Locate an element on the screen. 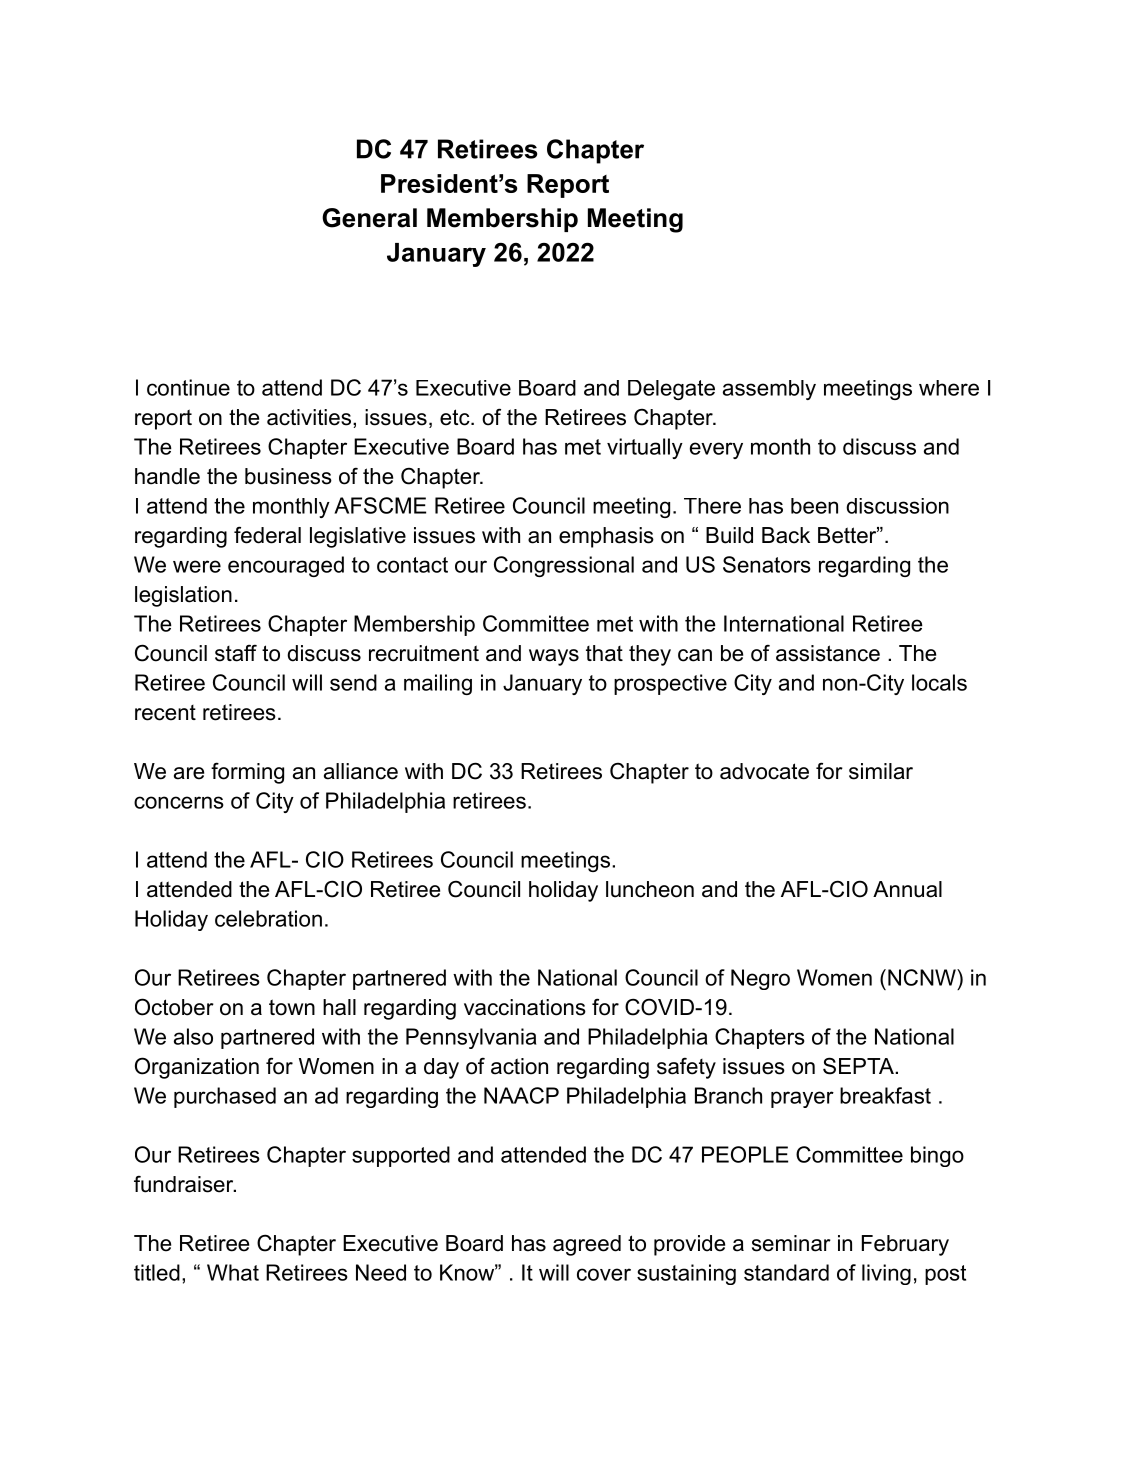  Delegate is located at coordinates (671, 390).
